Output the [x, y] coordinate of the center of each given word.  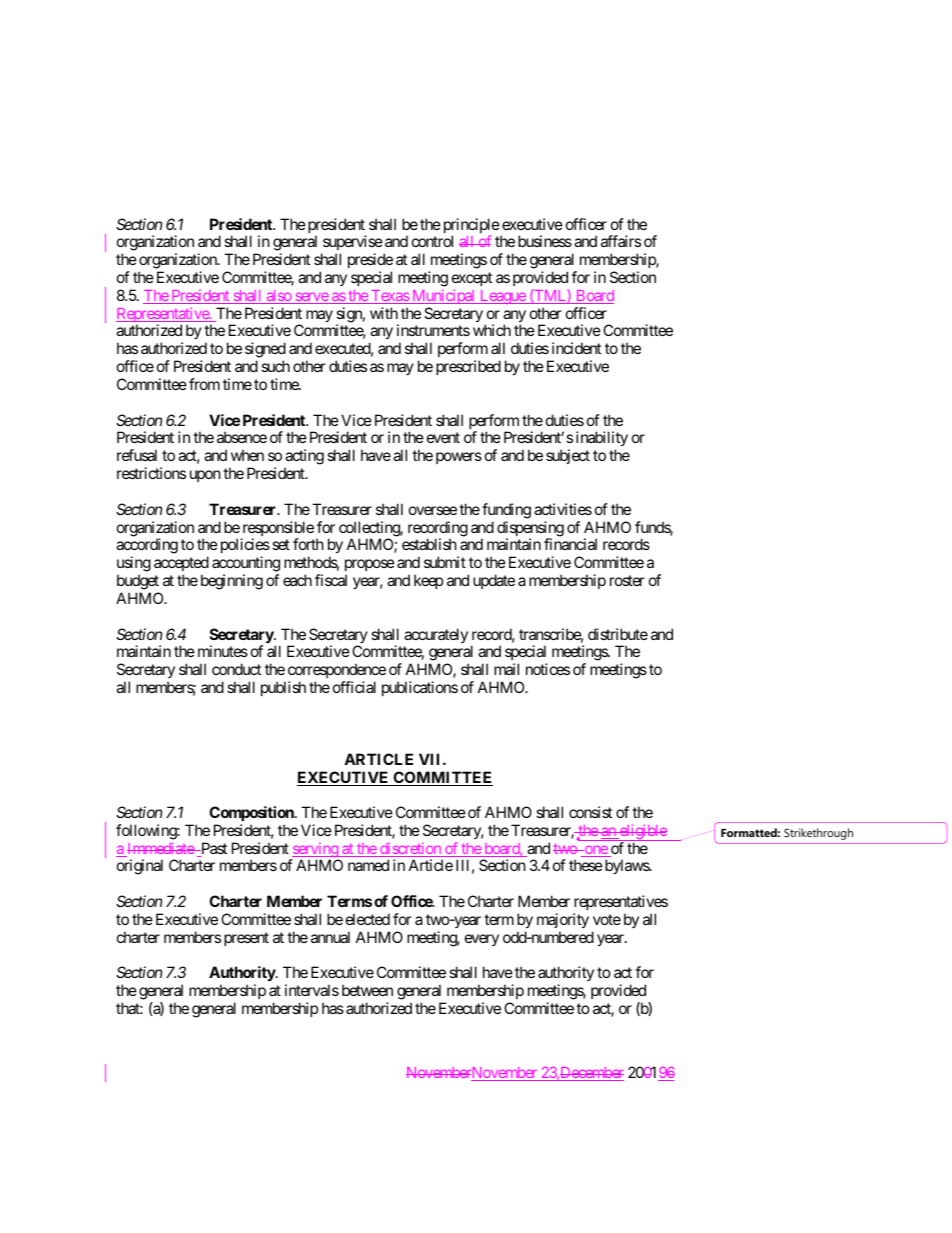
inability [602, 440]
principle [470, 227]
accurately [436, 635]
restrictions [151, 473]
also [278, 297]
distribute [618, 634]
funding [506, 511]
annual [330, 937]
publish [283, 688]
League [502, 297]
